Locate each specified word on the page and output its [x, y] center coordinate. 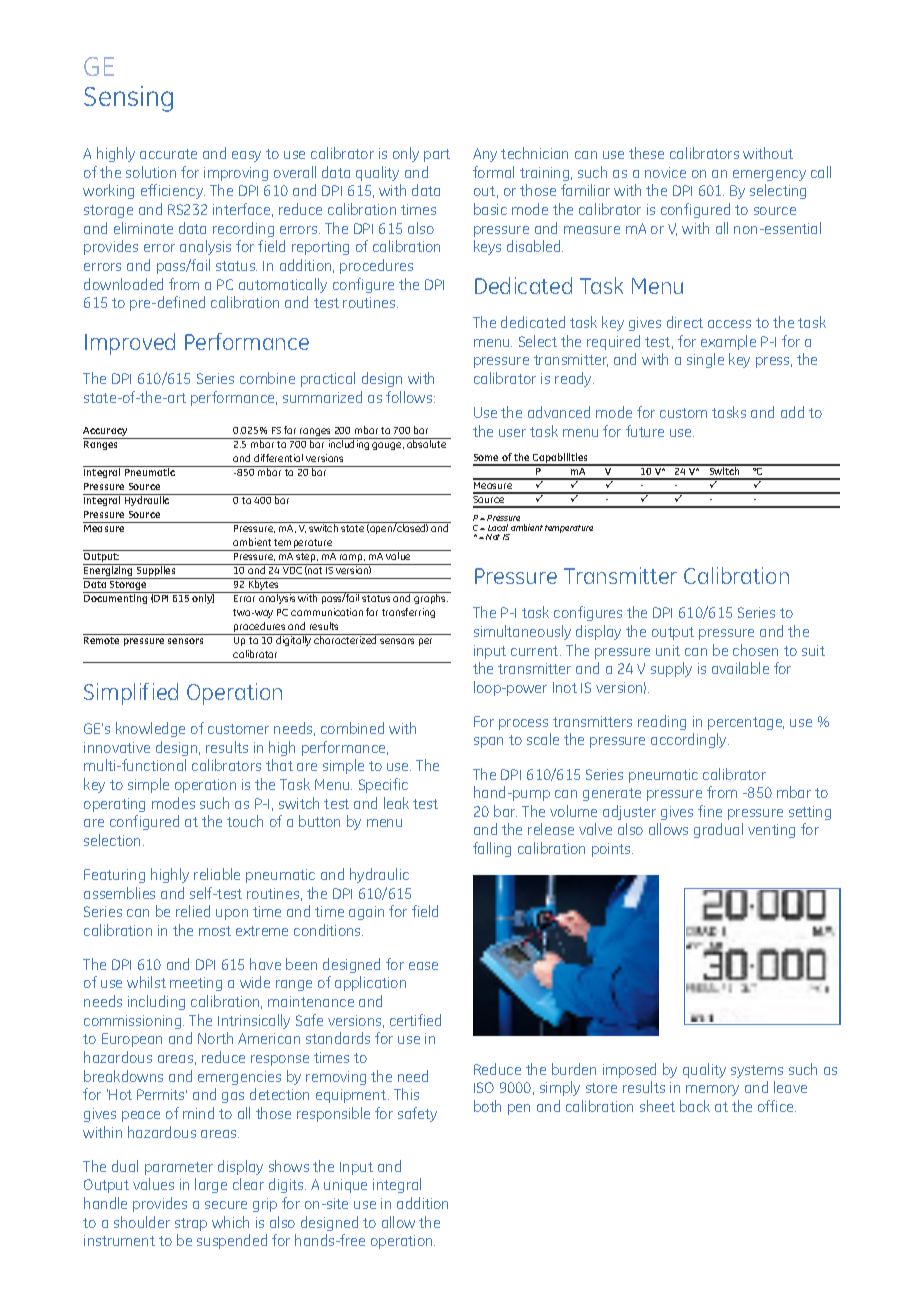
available [740, 668]
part [437, 155]
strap [191, 1224]
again [366, 913]
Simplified [131, 694]
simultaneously [522, 632]
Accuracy [106, 433]
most [215, 931]
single [705, 360]
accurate [168, 154]
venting [771, 831]
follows [410, 397]
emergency [769, 175]
